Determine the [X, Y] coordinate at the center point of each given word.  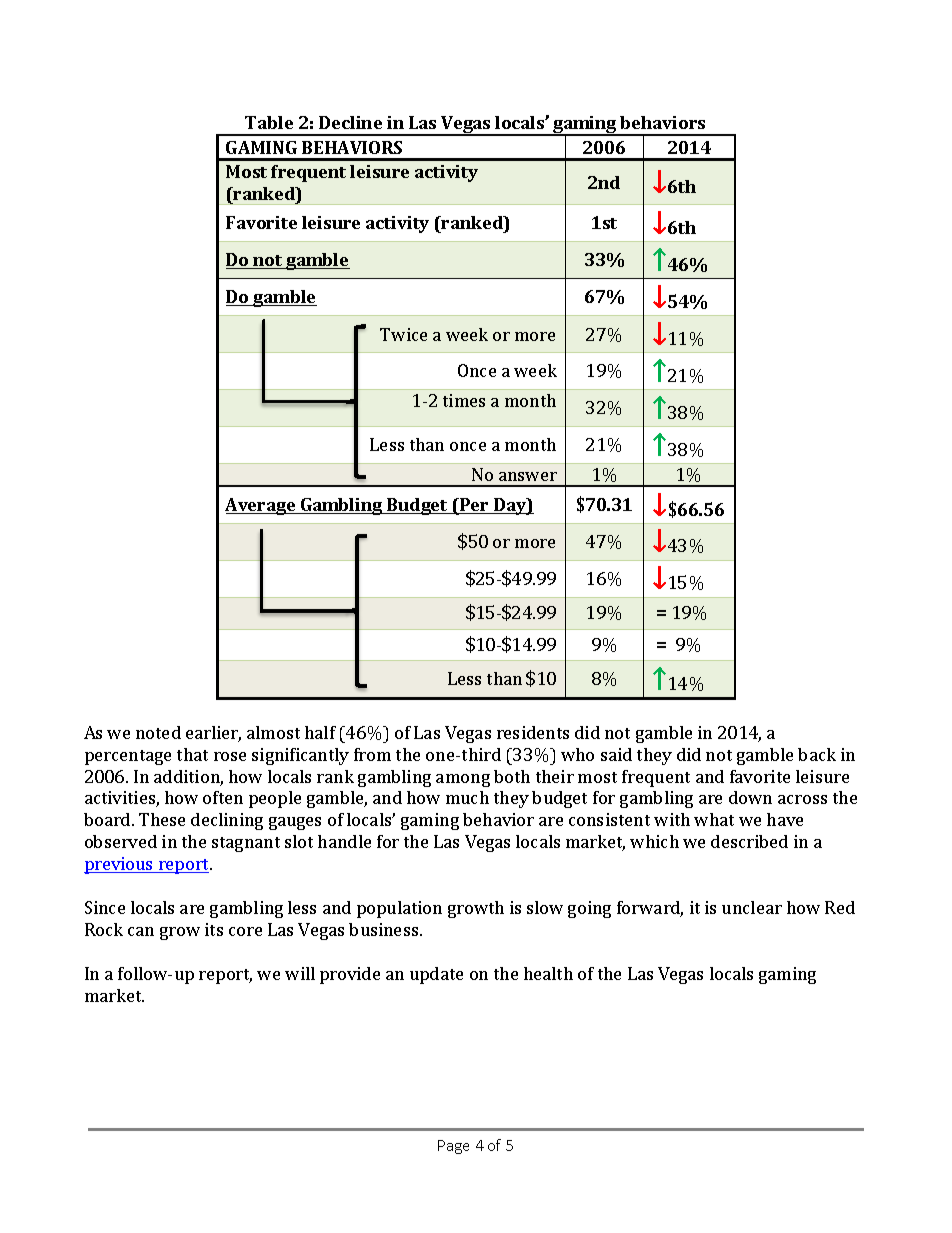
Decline [350, 122]
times [464, 400]
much [467, 797]
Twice [403, 334]
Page [453, 1147]
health [548, 973]
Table [269, 122]
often [223, 797]
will [300, 973]
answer [528, 476]
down [750, 797]
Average [261, 506]
